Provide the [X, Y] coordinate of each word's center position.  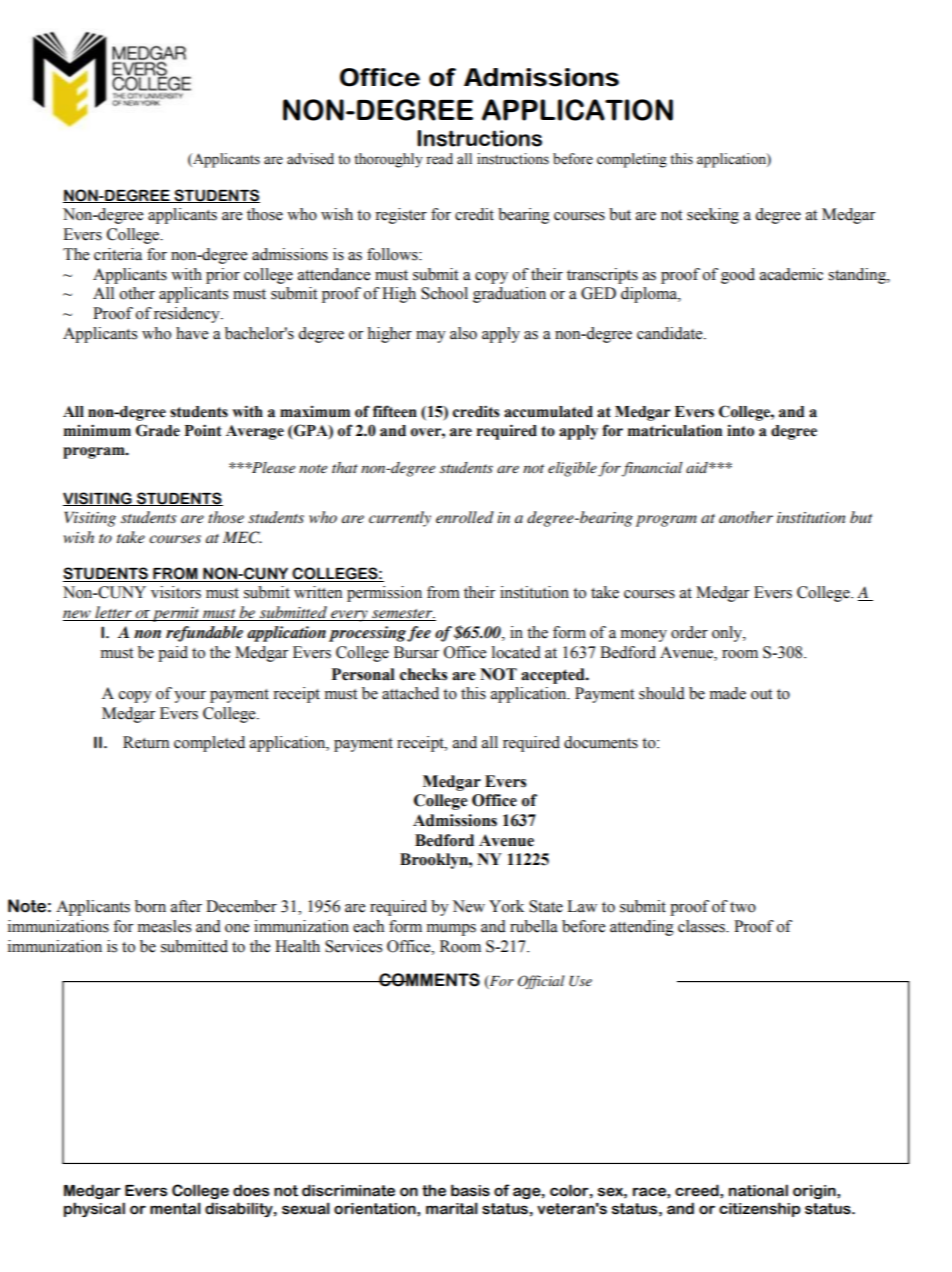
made [728, 693]
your [190, 697]
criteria [118, 254]
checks [423, 674]
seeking [713, 216]
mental [175, 1208]
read [439, 159]
